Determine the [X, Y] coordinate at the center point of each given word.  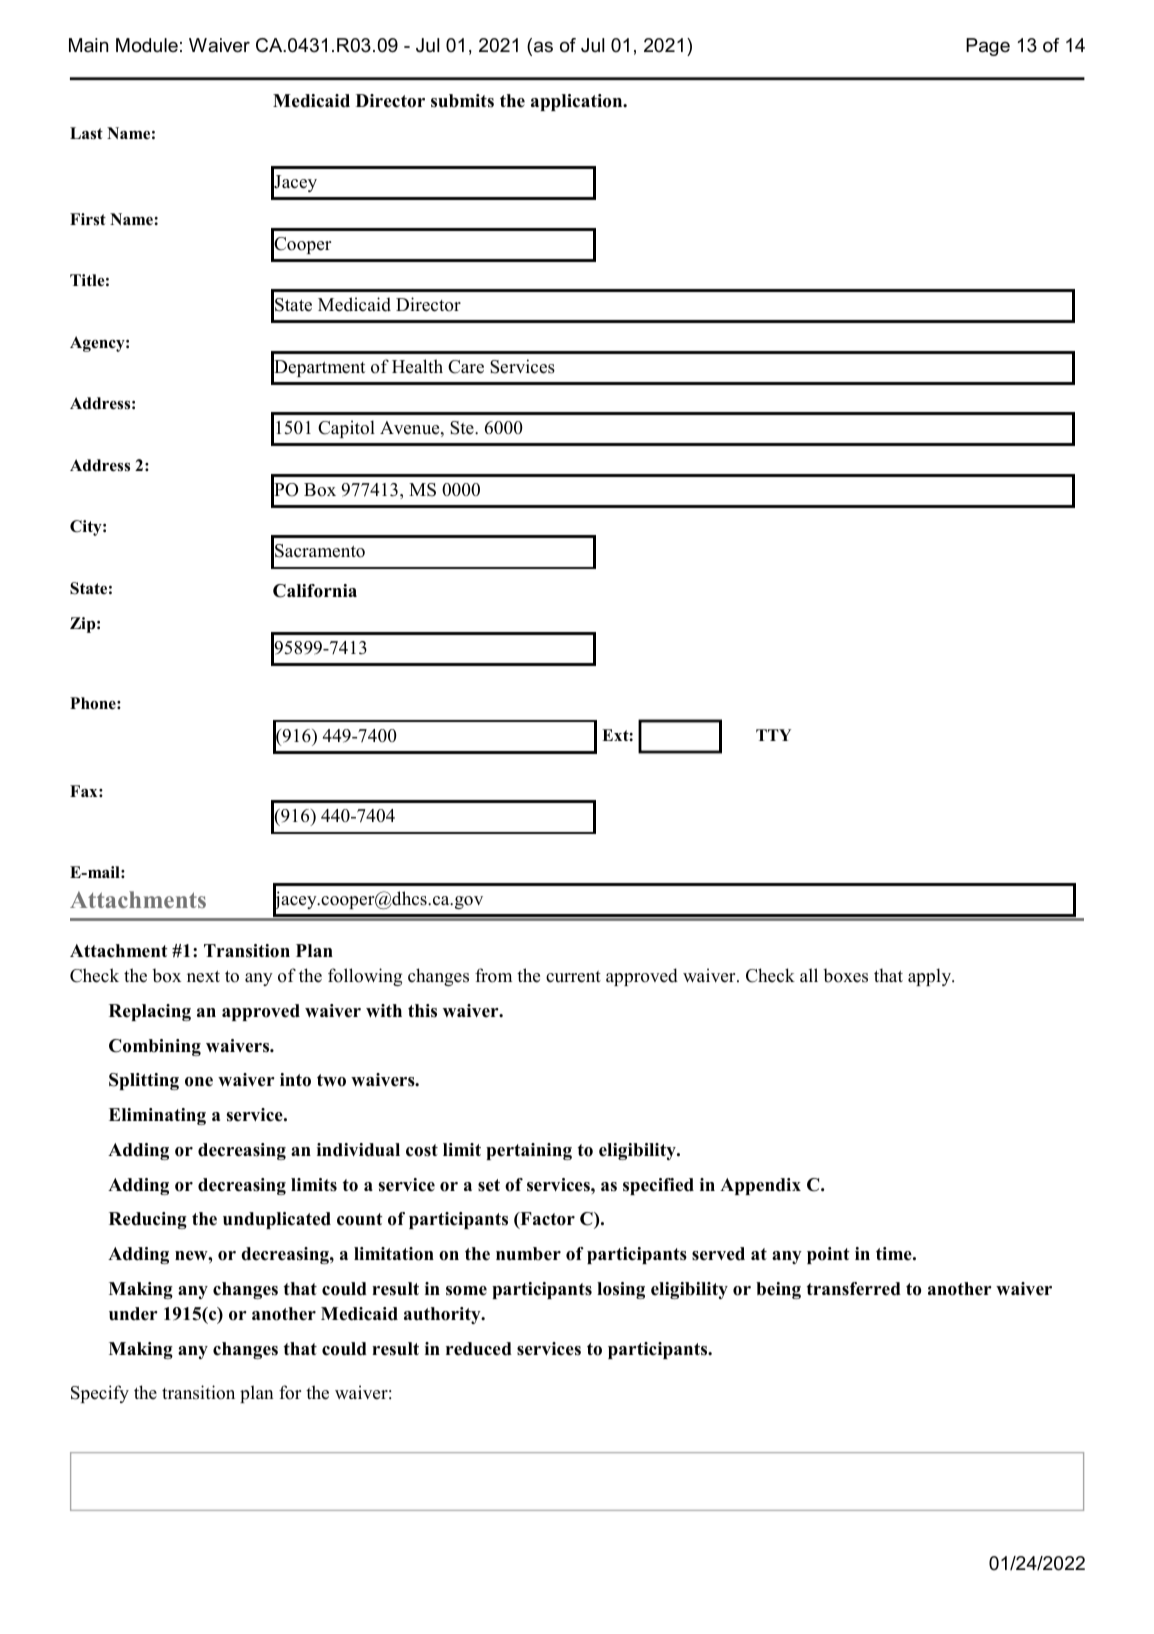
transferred [854, 1289]
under [133, 1314]
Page [988, 47]
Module [147, 45]
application [578, 102]
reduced [479, 1349]
